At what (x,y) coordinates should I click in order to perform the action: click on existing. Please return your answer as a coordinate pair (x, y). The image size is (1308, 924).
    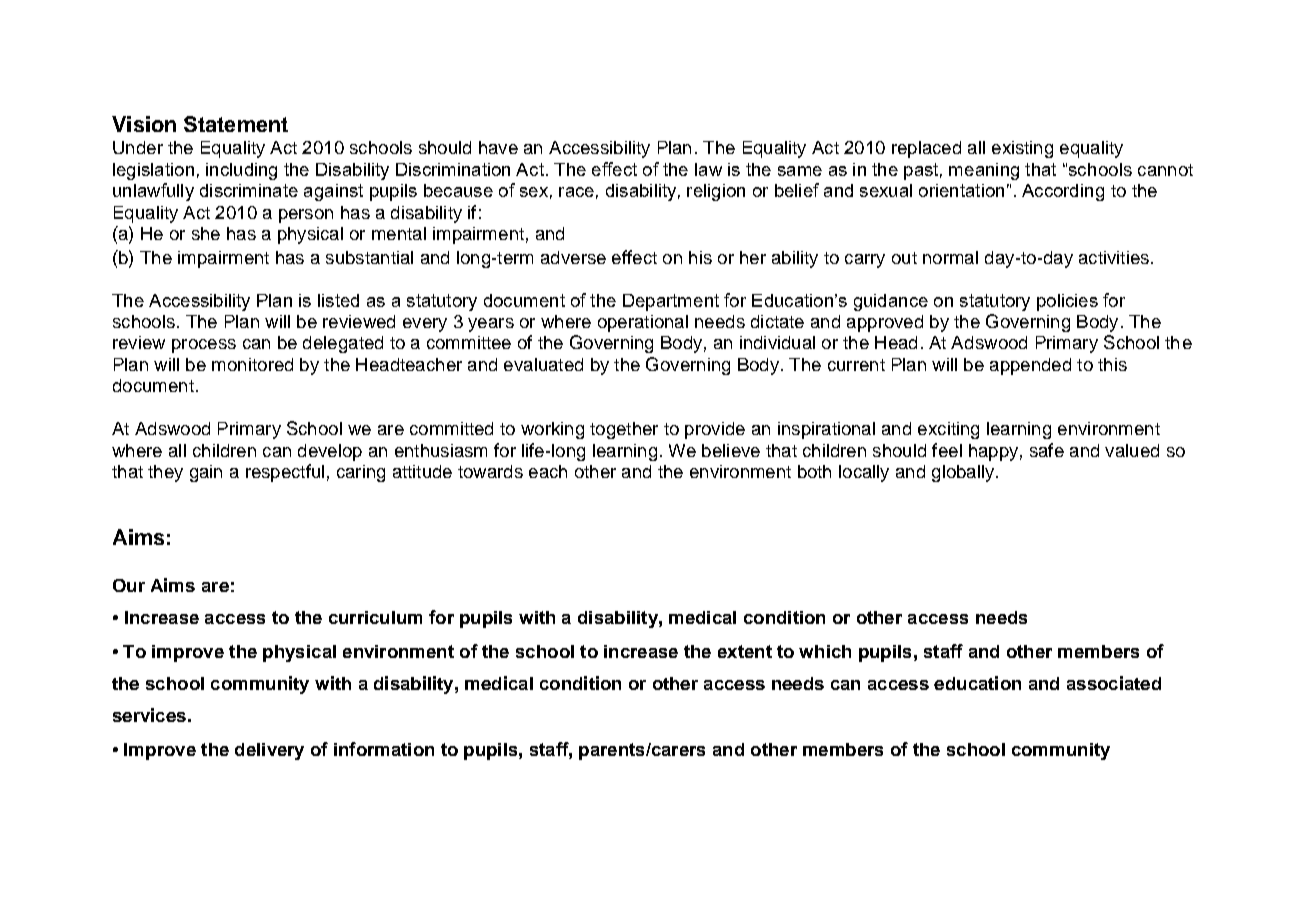
    Looking at the image, I should click on (1022, 149).
